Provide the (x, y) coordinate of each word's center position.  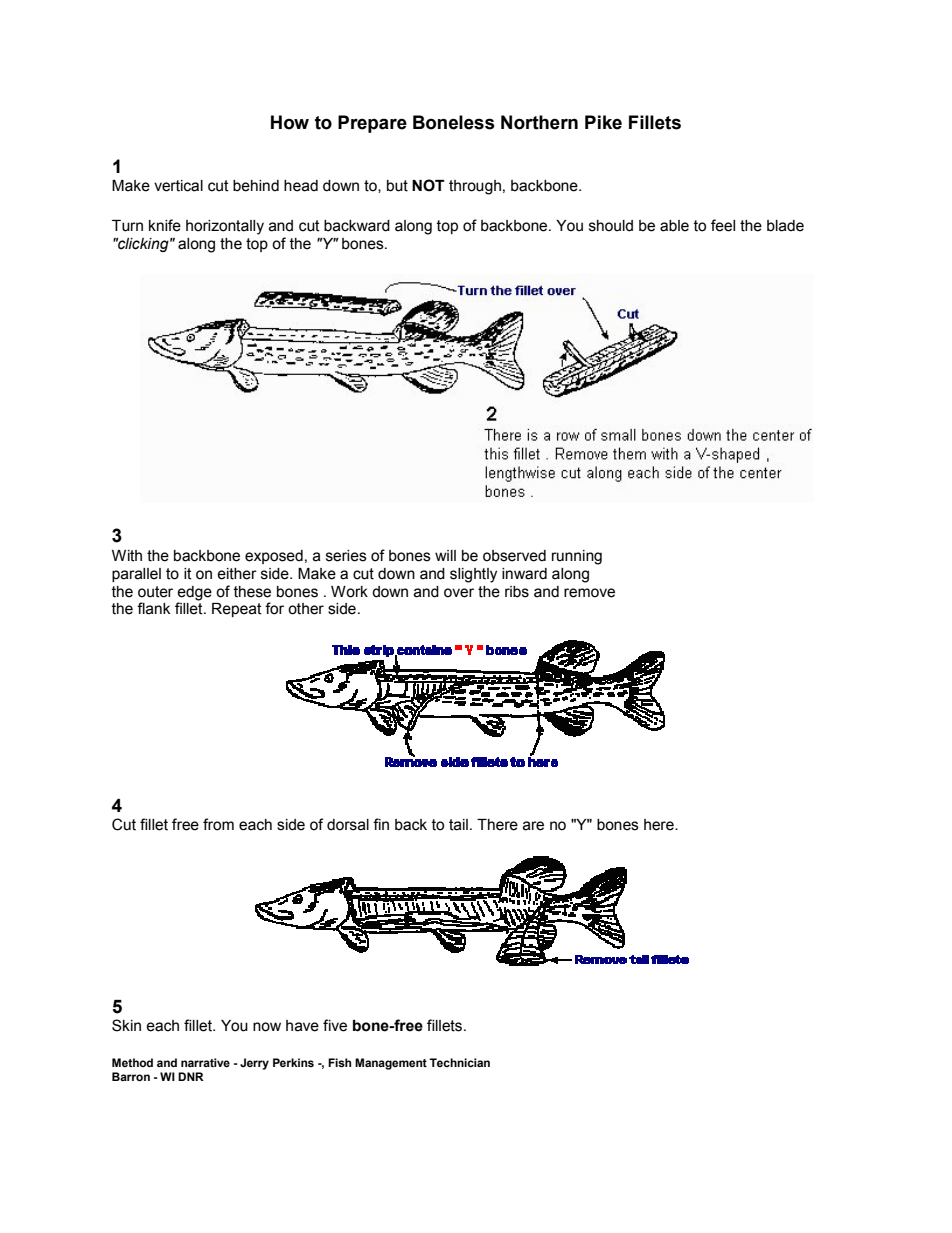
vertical (178, 186)
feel (723, 225)
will (445, 555)
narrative (205, 1062)
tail (458, 825)
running (577, 557)
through (475, 187)
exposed (274, 557)
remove (589, 593)
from (218, 824)
